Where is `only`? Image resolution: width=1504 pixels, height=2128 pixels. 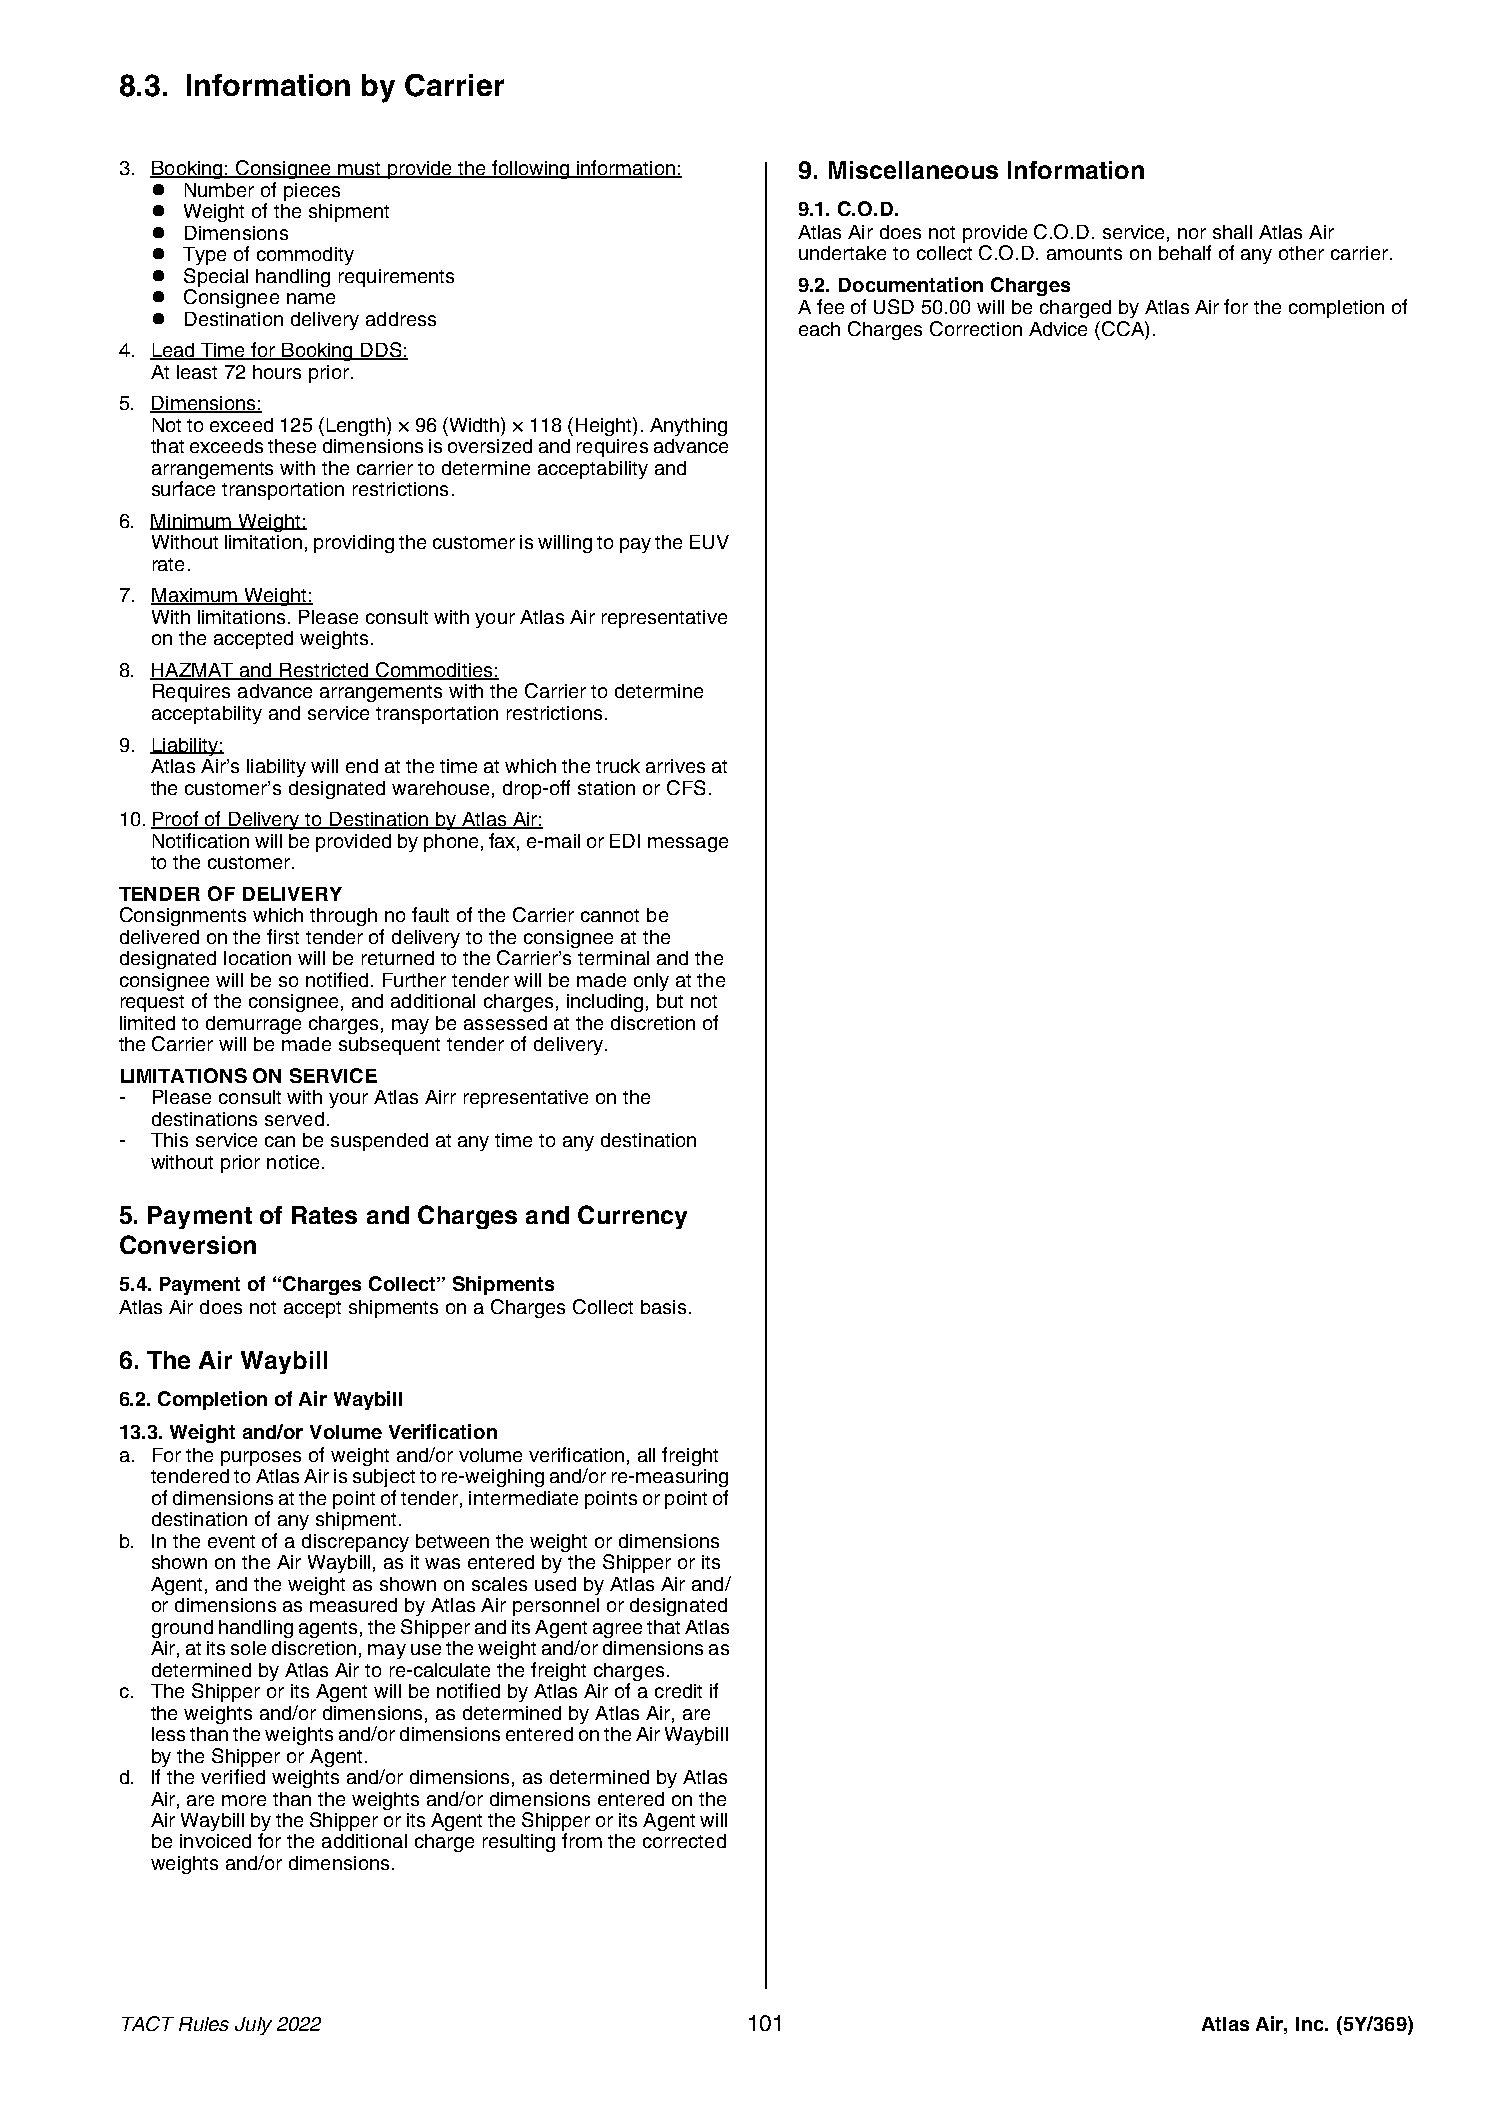 only is located at coordinates (651, 982).
